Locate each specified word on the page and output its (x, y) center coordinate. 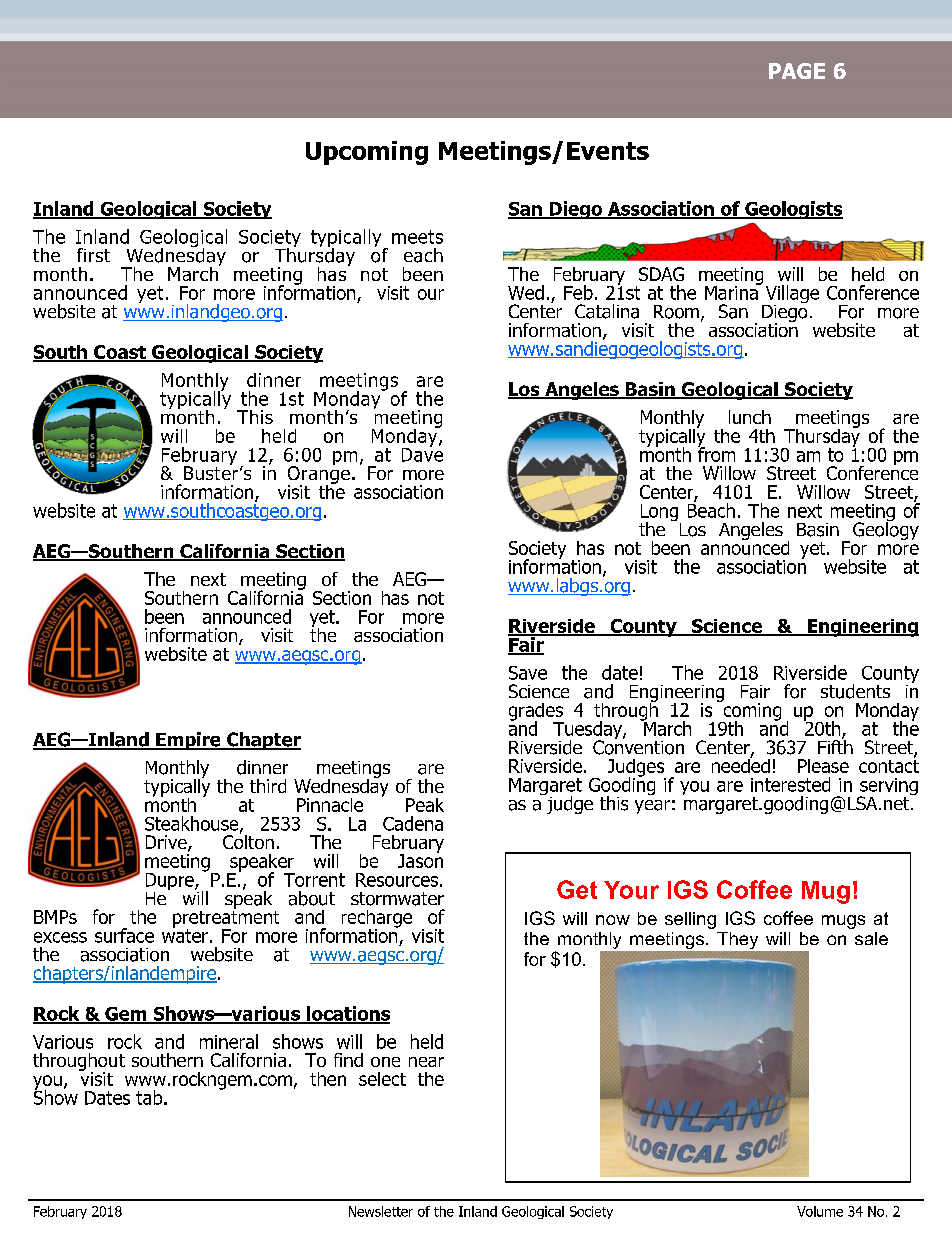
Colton (248, 840)
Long (661, 514)
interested (790, 784)
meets (417, 237)
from (716, 453)
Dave (422, 453)
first (93, 255)
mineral (229, 1041)
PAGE (797, 71)
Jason (420, 860)
